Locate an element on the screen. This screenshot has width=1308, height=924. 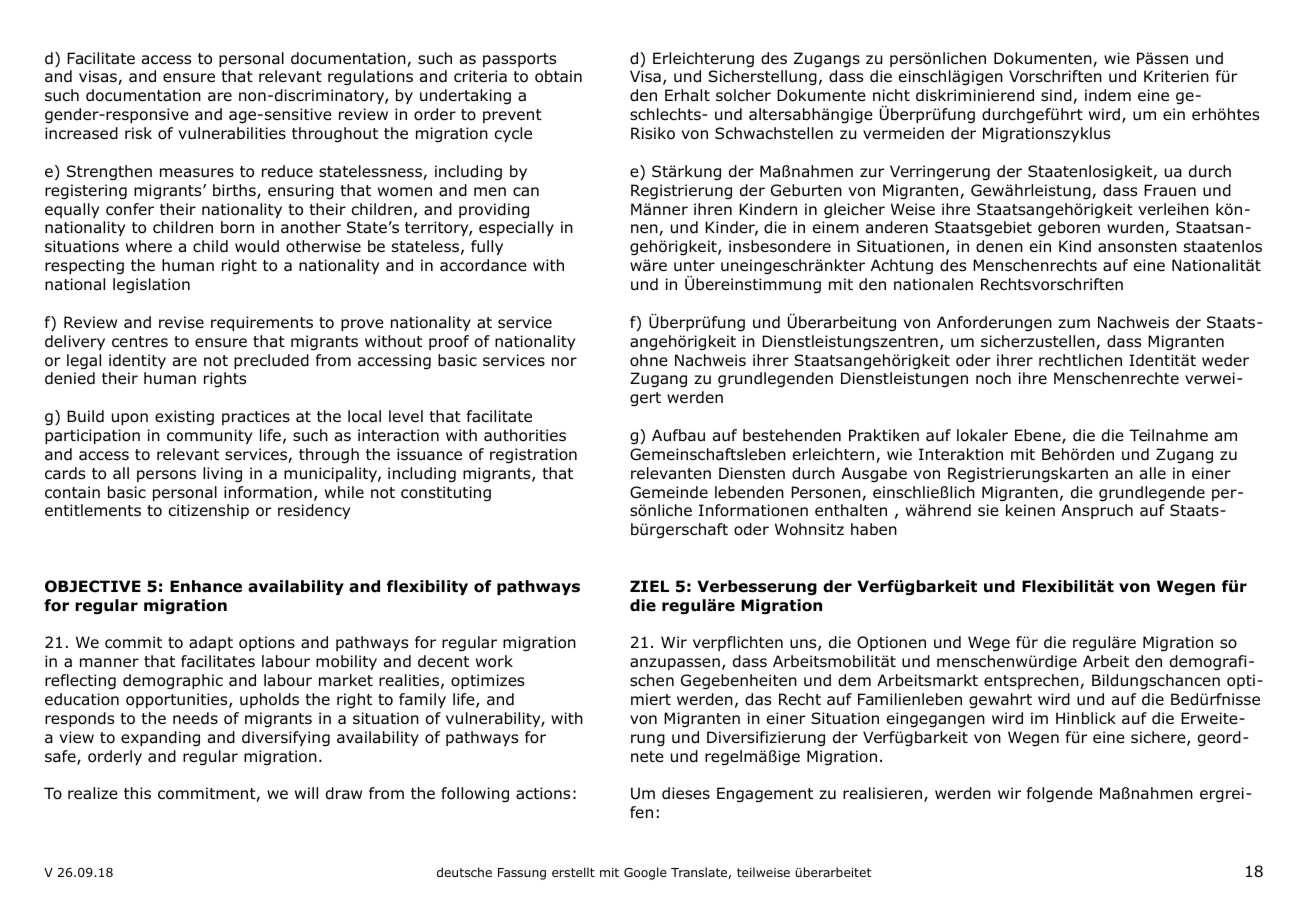
obtain is located at coordinates (558, 76).
